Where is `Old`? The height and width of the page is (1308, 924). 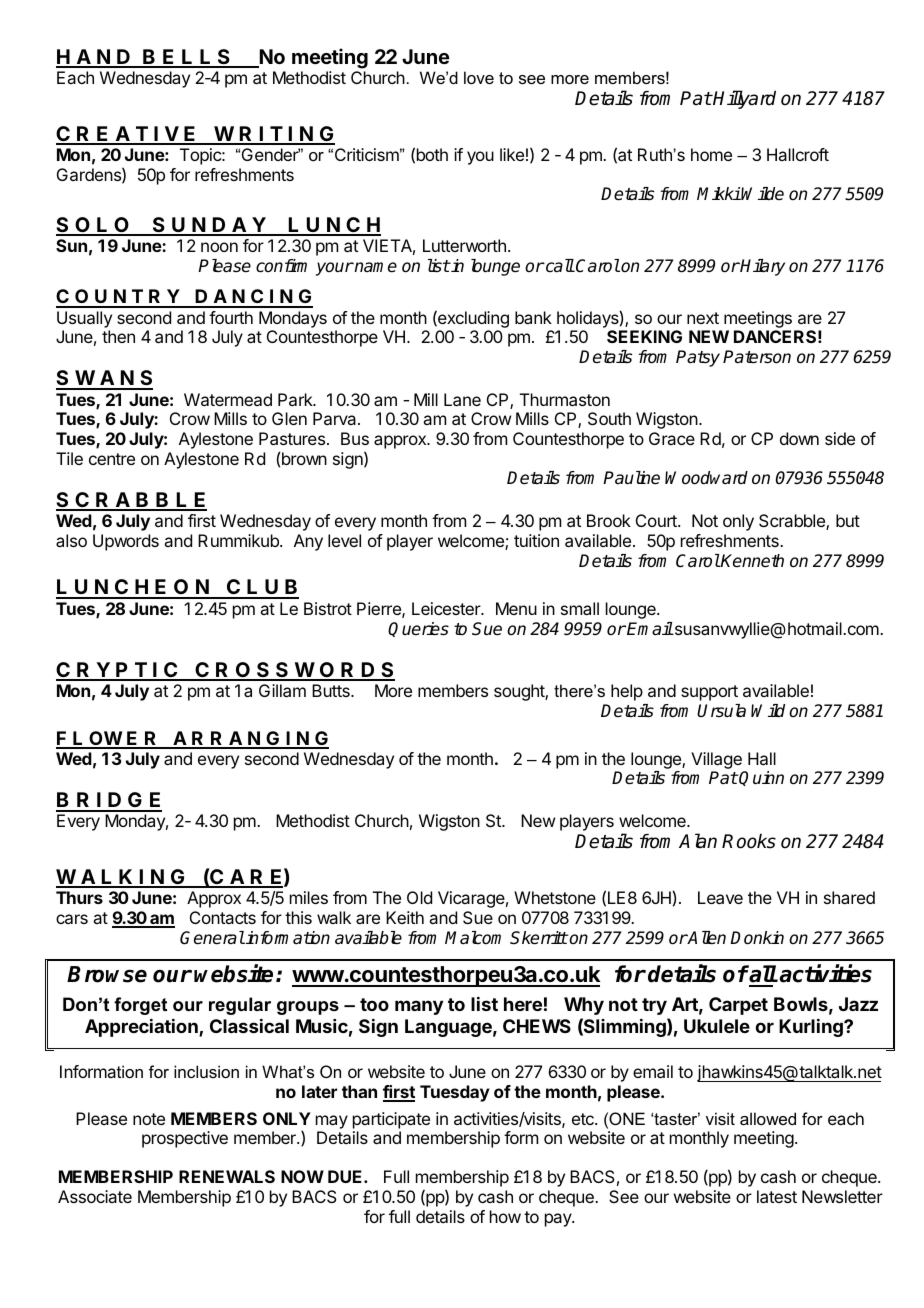
Old is located at coordinates (419, 897).
